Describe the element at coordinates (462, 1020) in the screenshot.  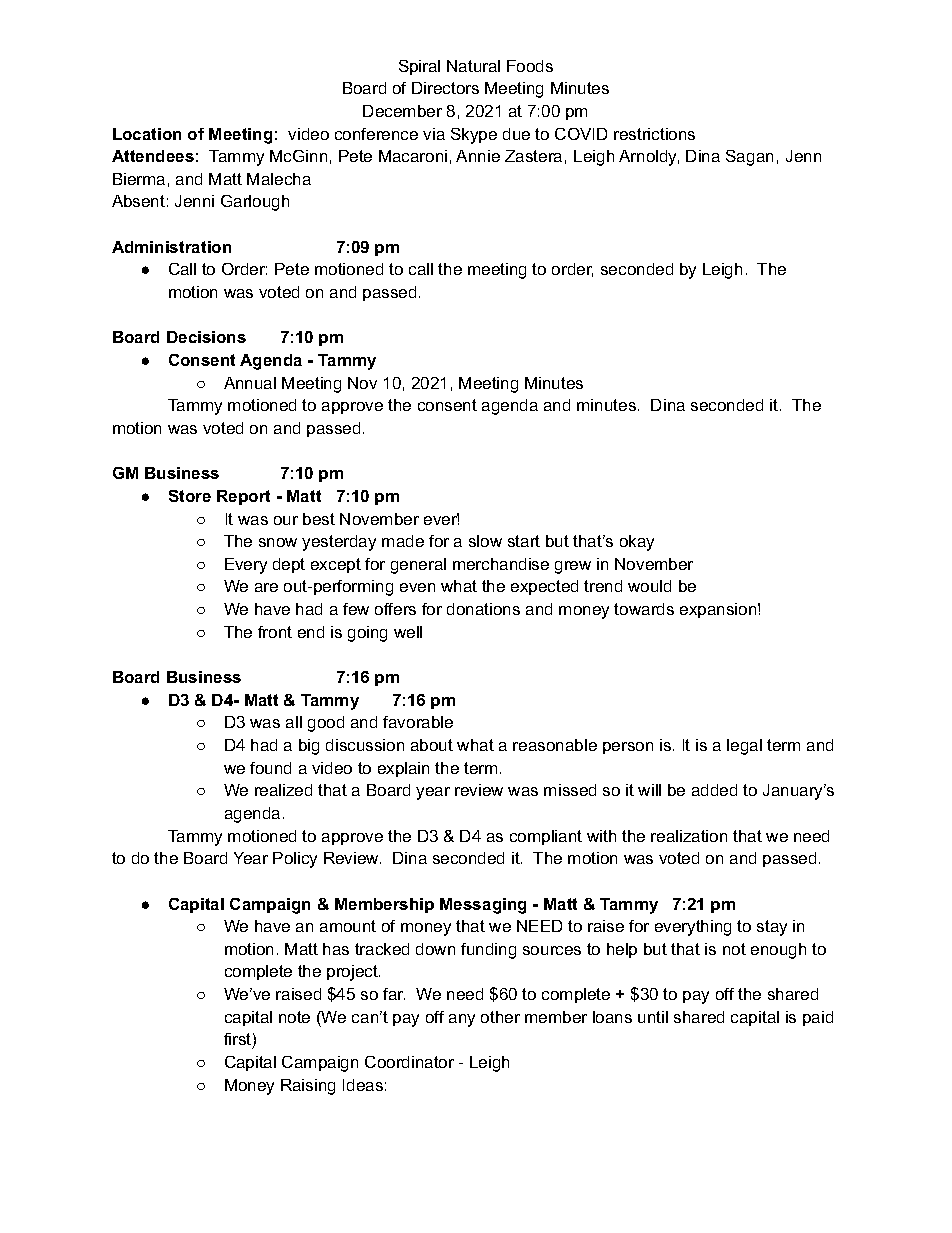
I see `any` at that location.
